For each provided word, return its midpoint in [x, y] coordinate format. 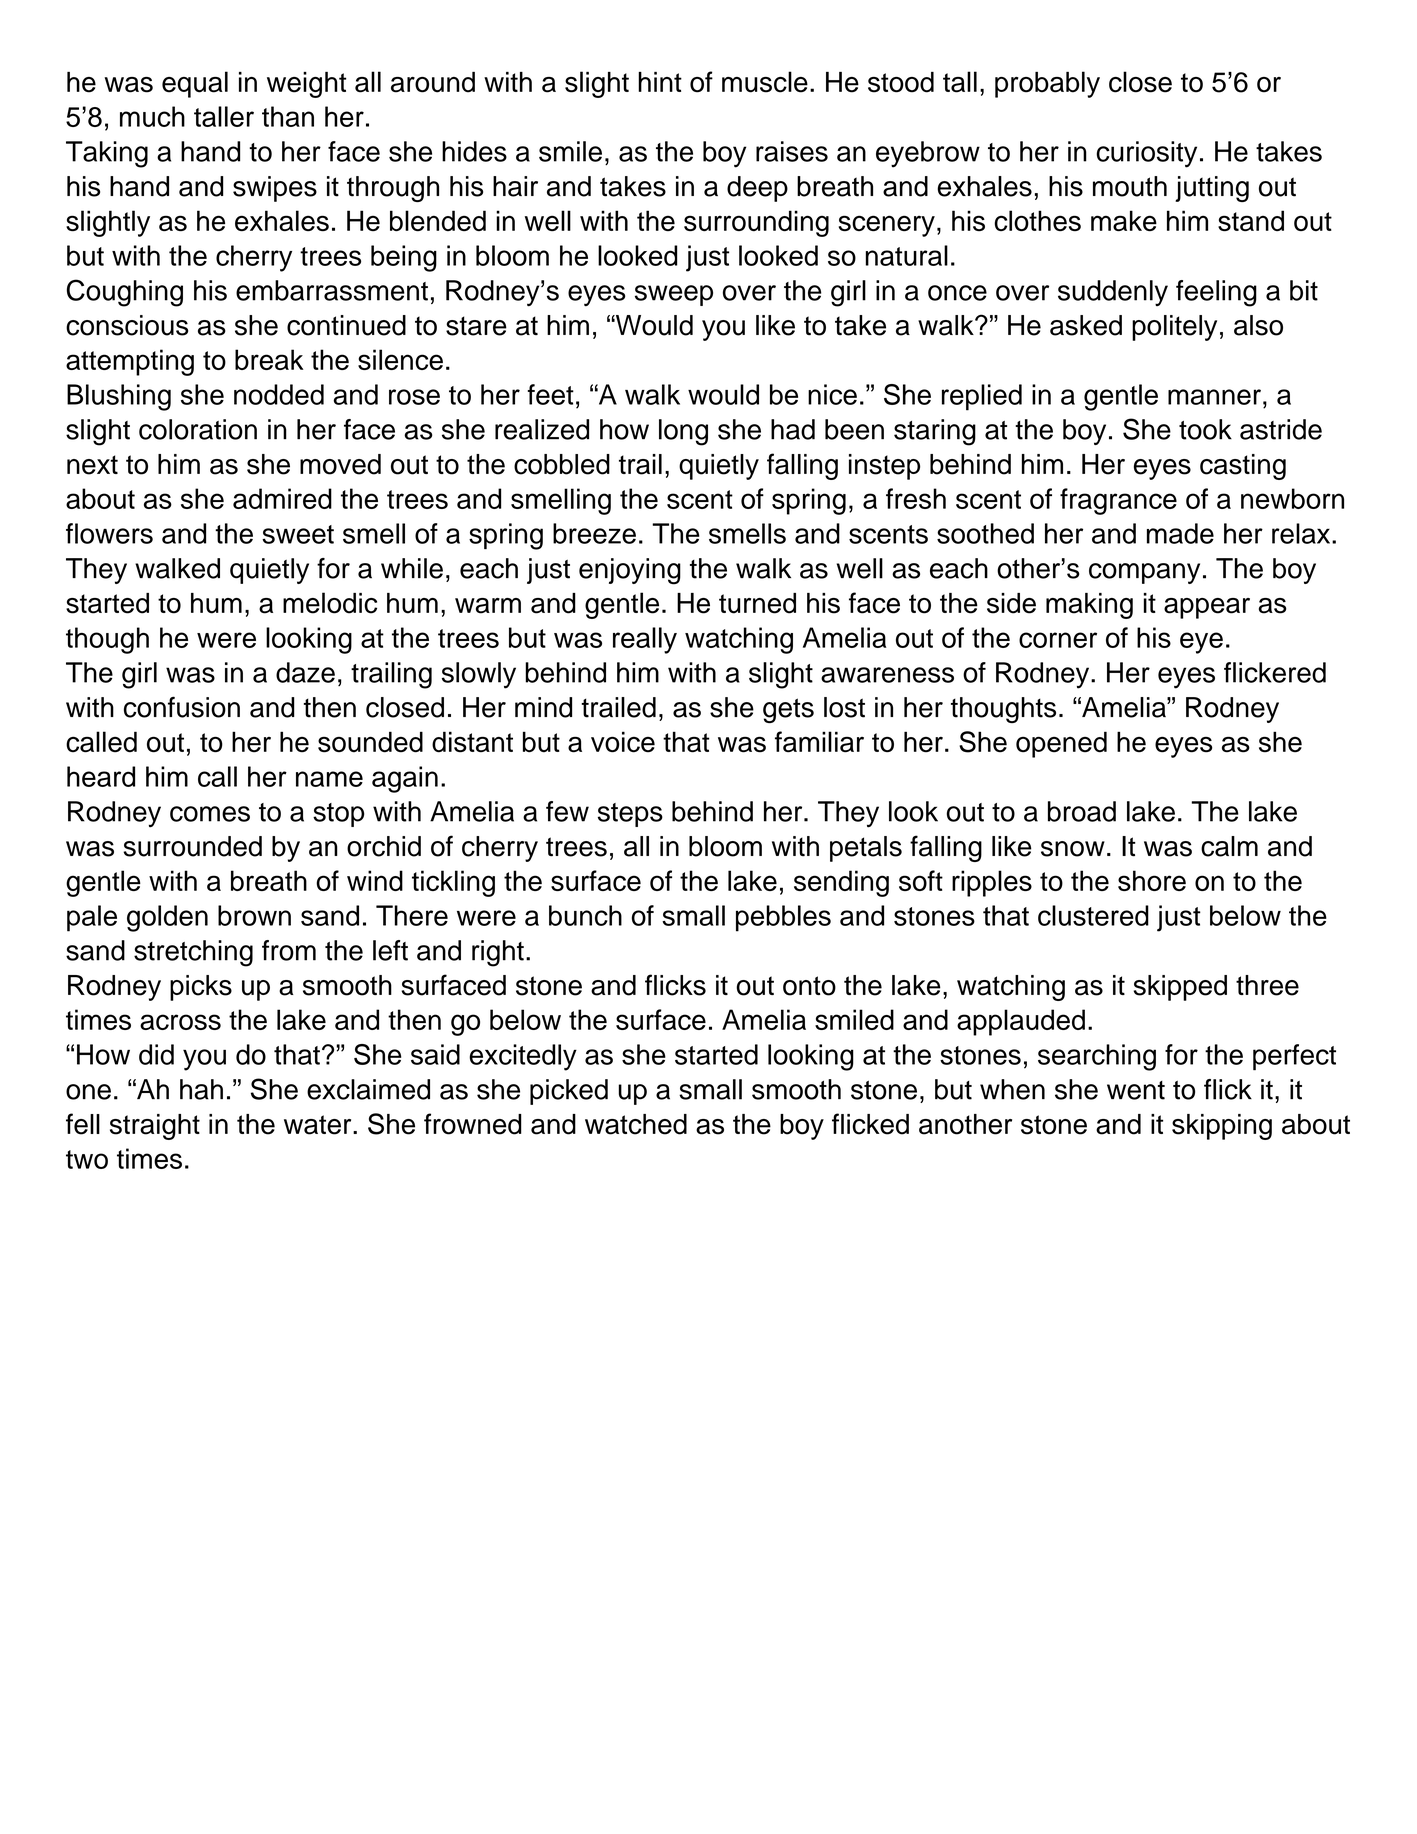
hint [660, 82]
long [683, 432]
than [288, 116]
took [1205, 429]
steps [630, 815]
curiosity [1146, 154]
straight [155, 1127]
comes [210, 814]
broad [1082, 811]
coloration [198, 429]
